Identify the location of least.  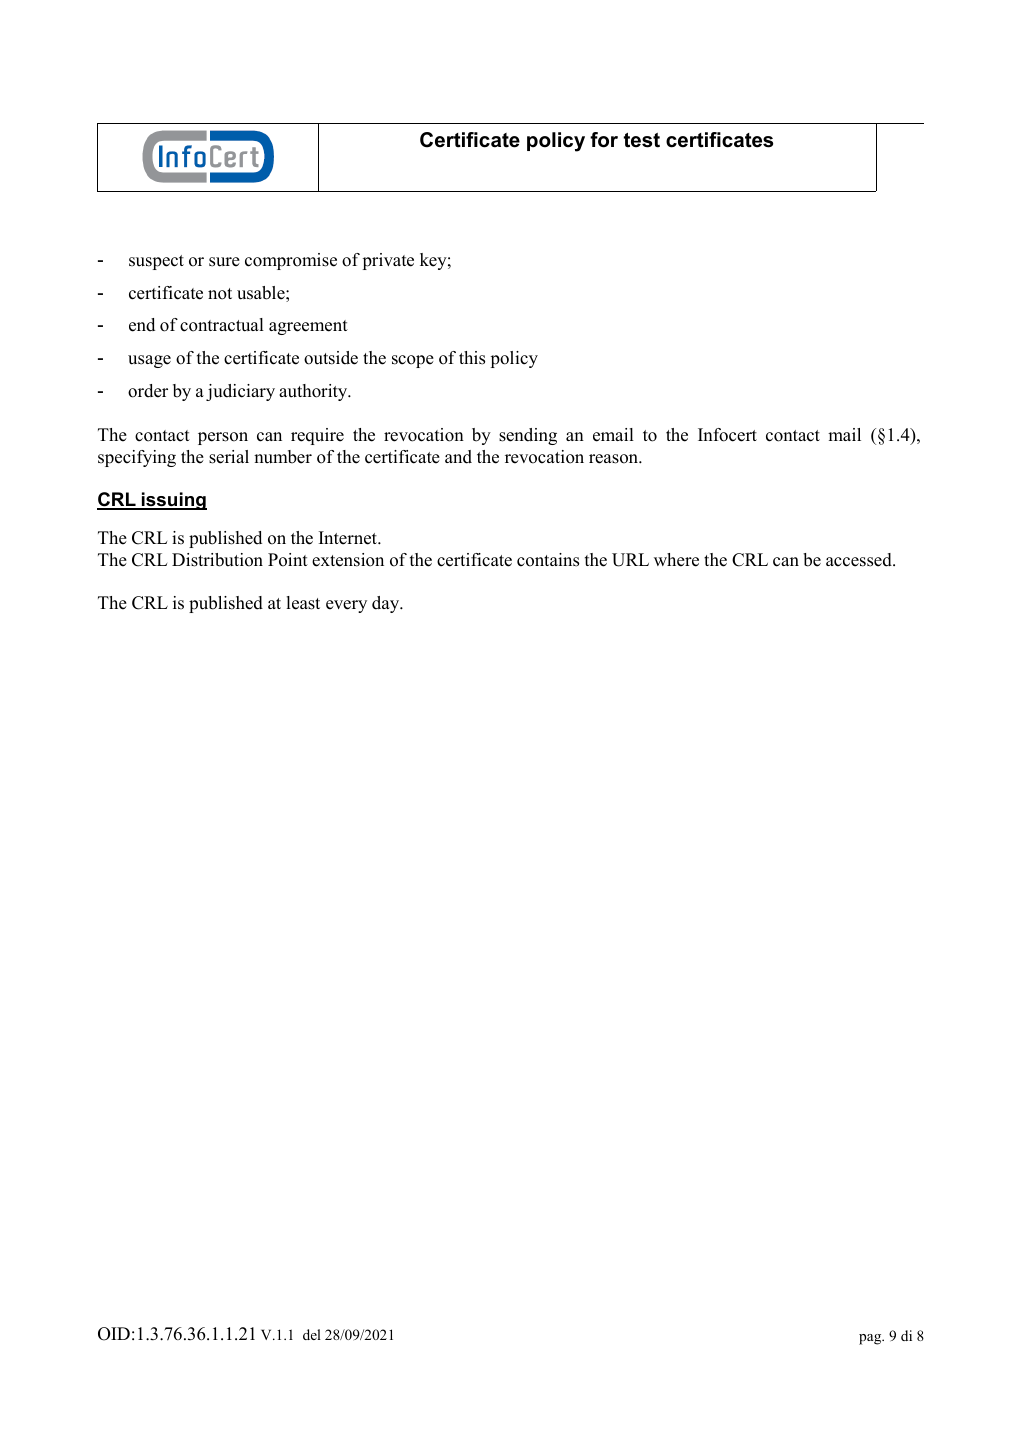
(303, 603).
